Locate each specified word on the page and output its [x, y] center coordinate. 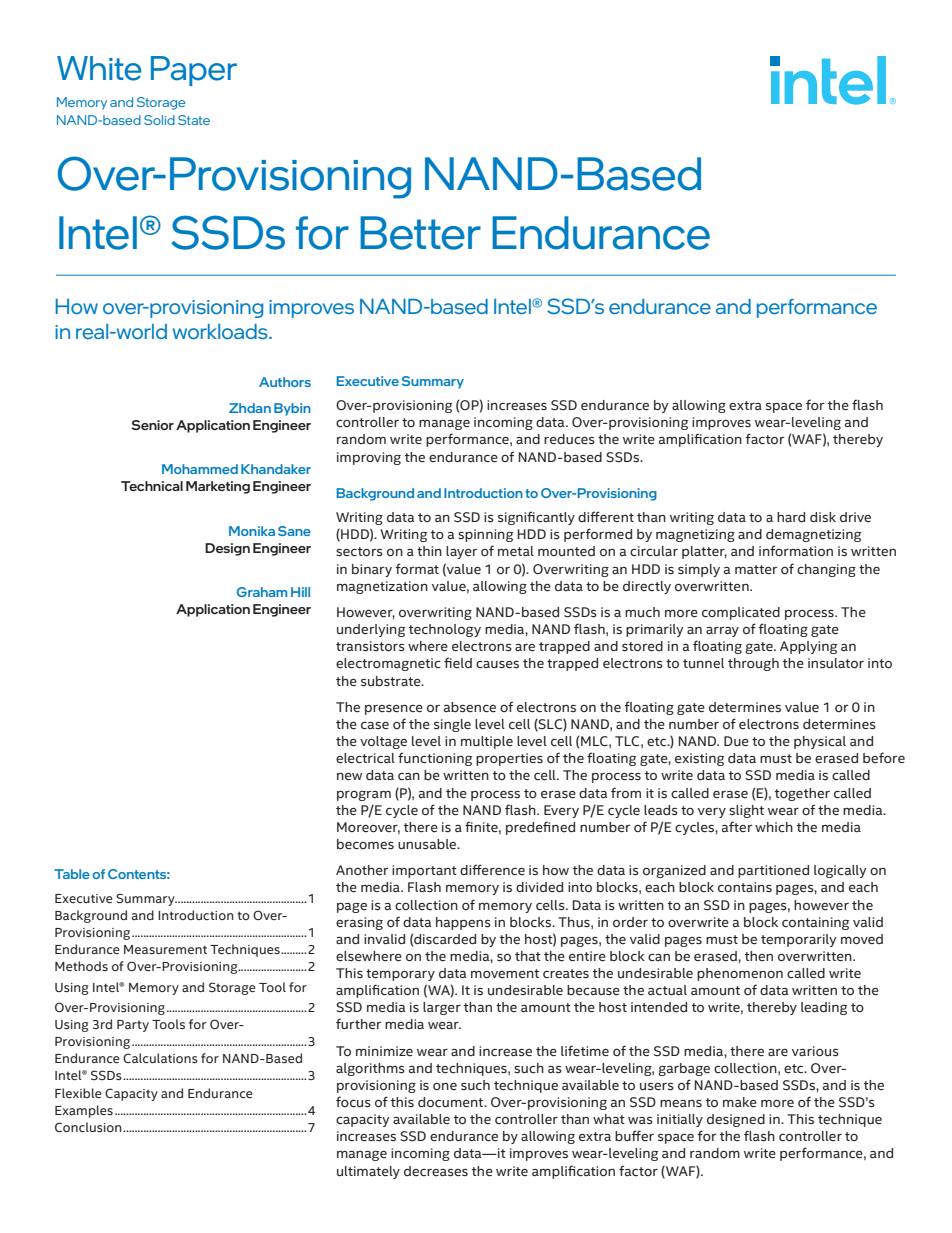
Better [420, 233]
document [452, 1102]
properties [509, 759]
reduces [569, 439]
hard [791, 517]
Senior [152, 425]
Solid [159, 120]
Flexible [78, 1093]
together [802, 794]
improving [369, 458]
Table [72, 874]
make [740, 1102]
